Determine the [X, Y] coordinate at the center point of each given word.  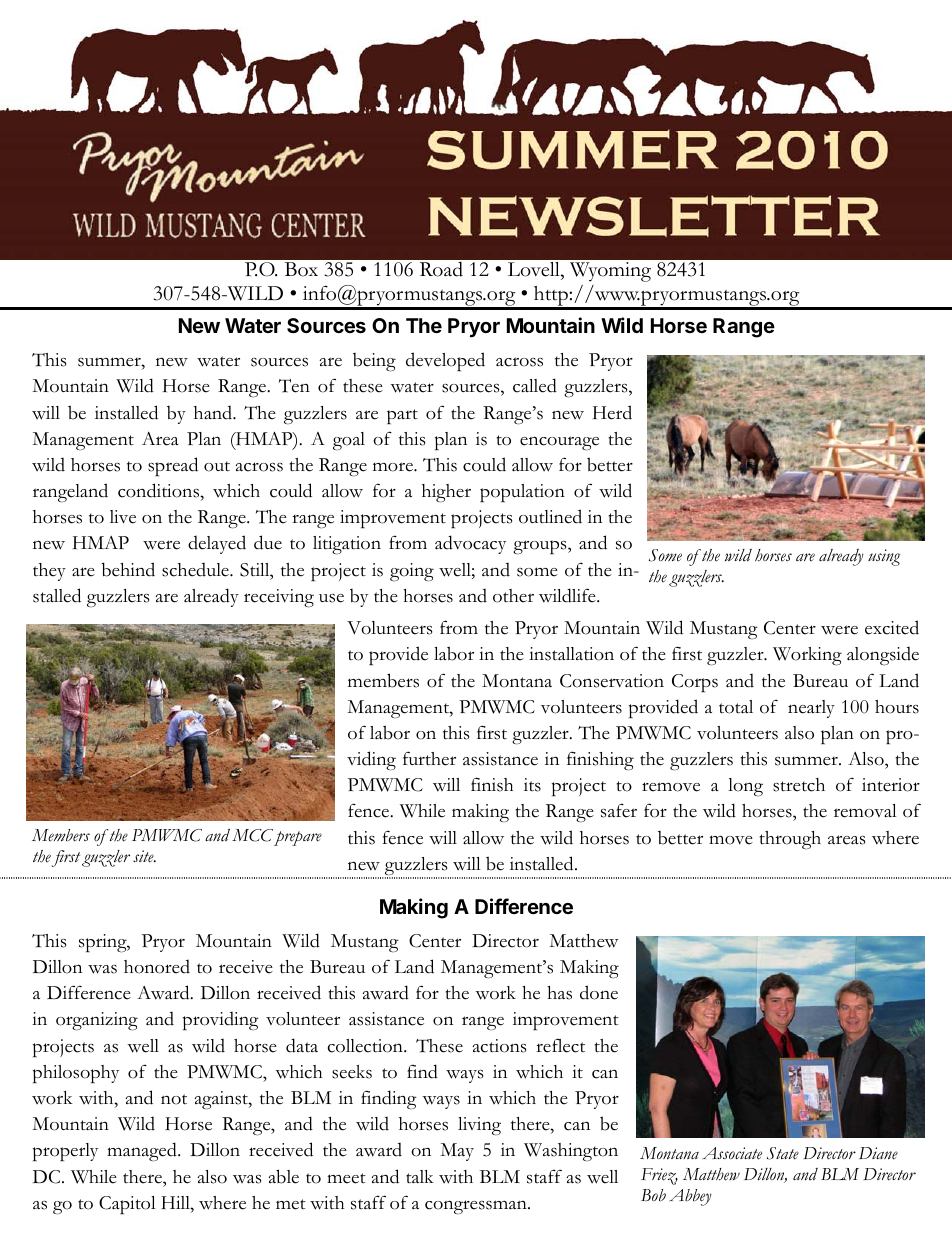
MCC [252, 835]
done [599, 992]
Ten [294, 386]
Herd [612, 412]
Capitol [127, 1205]
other [513, 596]
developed [445, 361]
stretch [799, 785]
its [532, 785]
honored [157, 966]
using [884, 557]
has [559, 993]
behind [128, 569]
